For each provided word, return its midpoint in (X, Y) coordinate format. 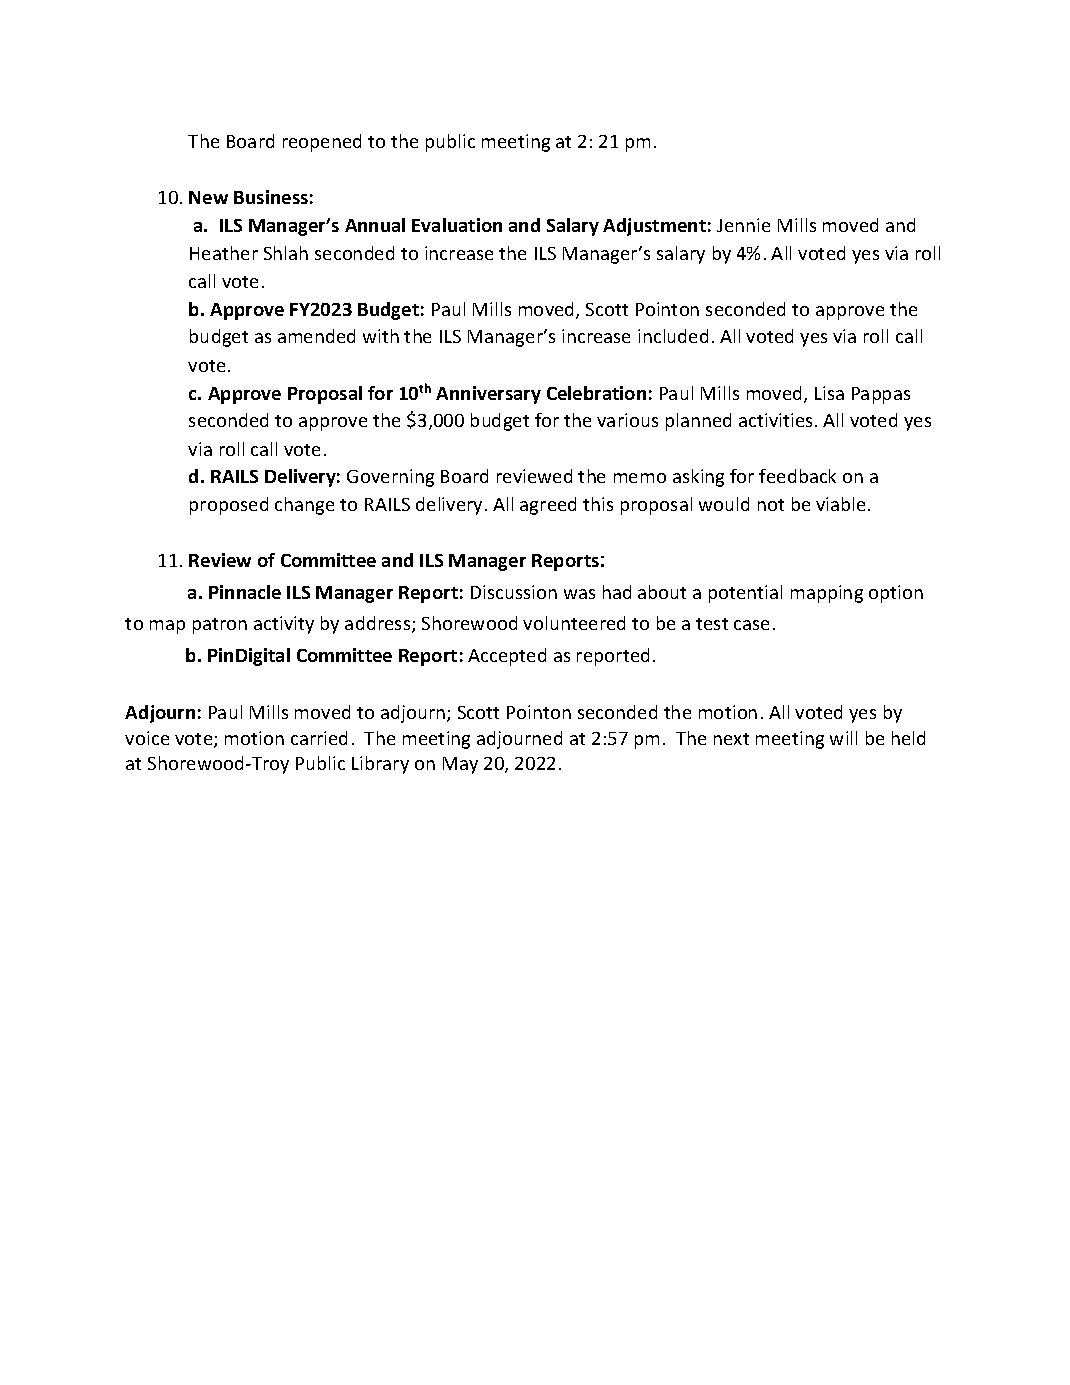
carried (319, 738)
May (460, 765)
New (208, 197)
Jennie (743, 225)
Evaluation (457, 225)
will (843, 738)
